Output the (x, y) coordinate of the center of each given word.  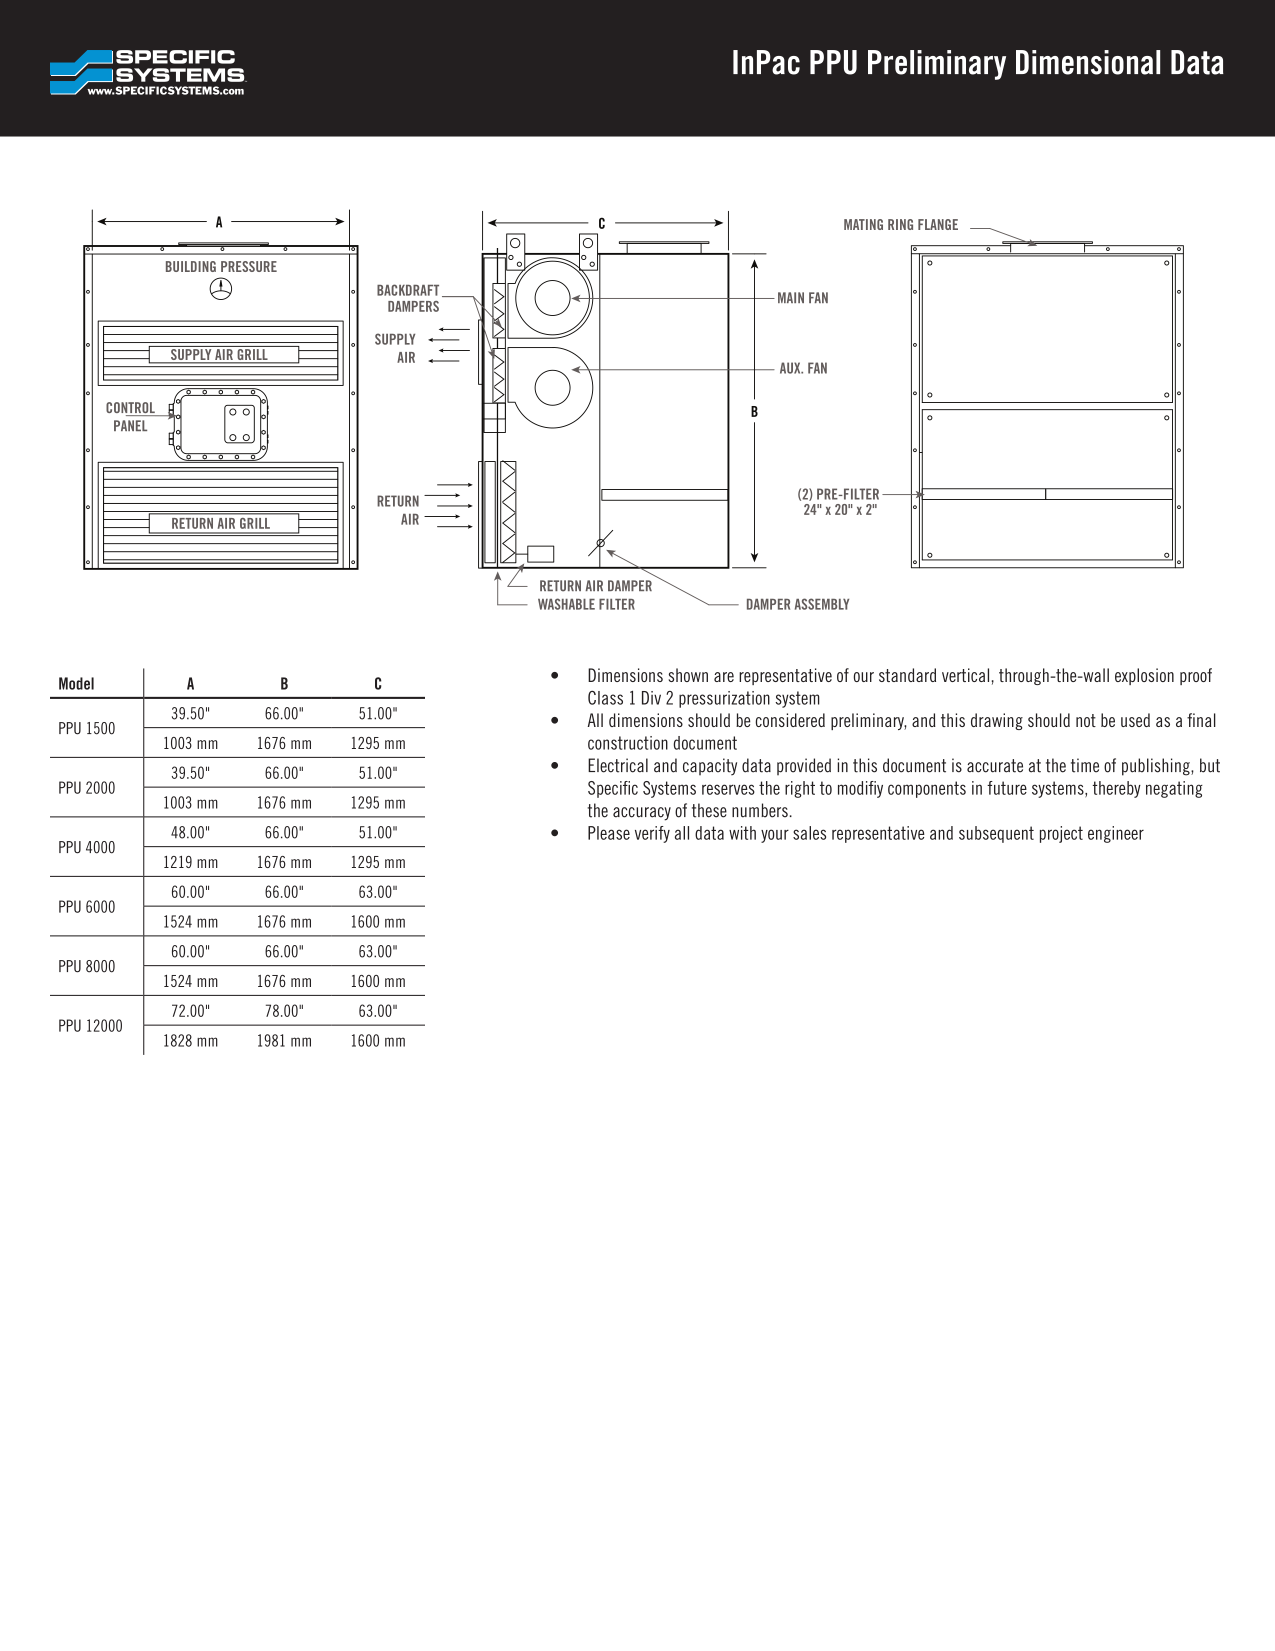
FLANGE (938, 224)
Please (609, 833)
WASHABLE (566, 604)
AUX (791, 368)
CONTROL (131, 409)
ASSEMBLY (822, 604)
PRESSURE (249, 266)
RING (900, 224)
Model (76, 683)
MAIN (791, 297)
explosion (1144, 676)
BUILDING (191, 266)
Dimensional (1088, 62)
